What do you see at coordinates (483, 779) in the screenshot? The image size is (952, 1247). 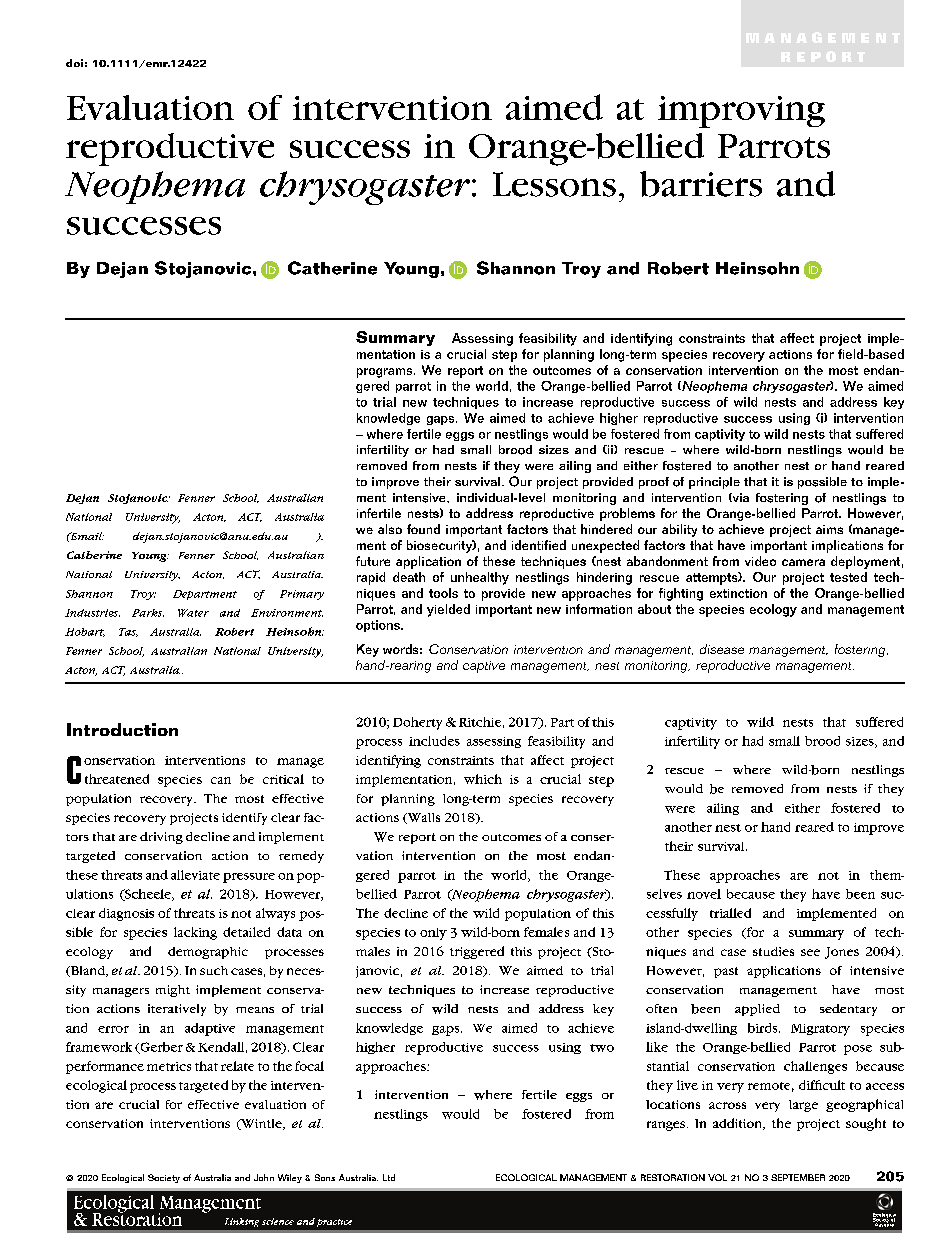 I see `which` at bounding box center [483, 779].
